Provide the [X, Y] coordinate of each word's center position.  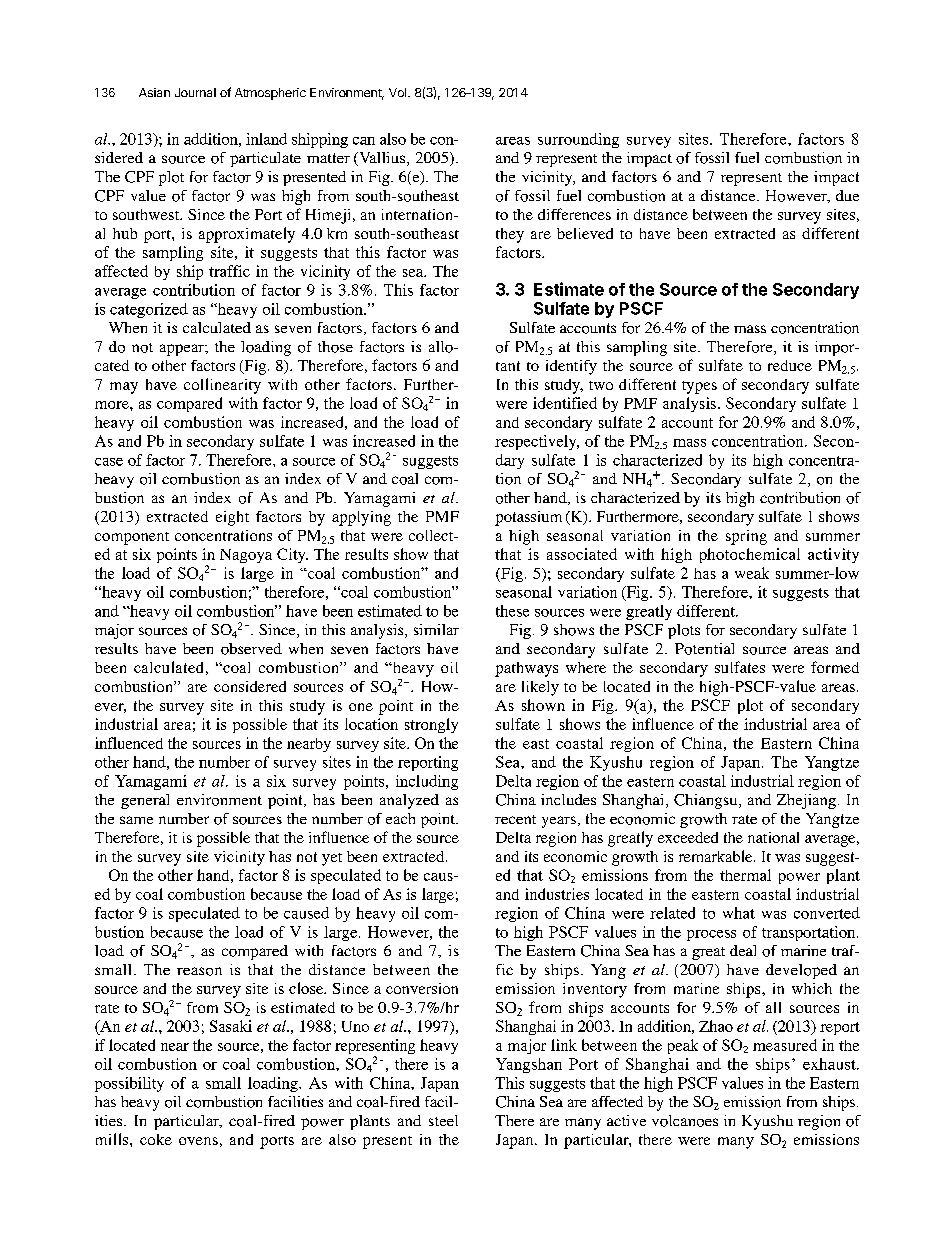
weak [752, 573]
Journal [195, 92]
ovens [198, 1141]
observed [251, 649]
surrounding [578, 140]
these [512, 611]
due [847, 195]
